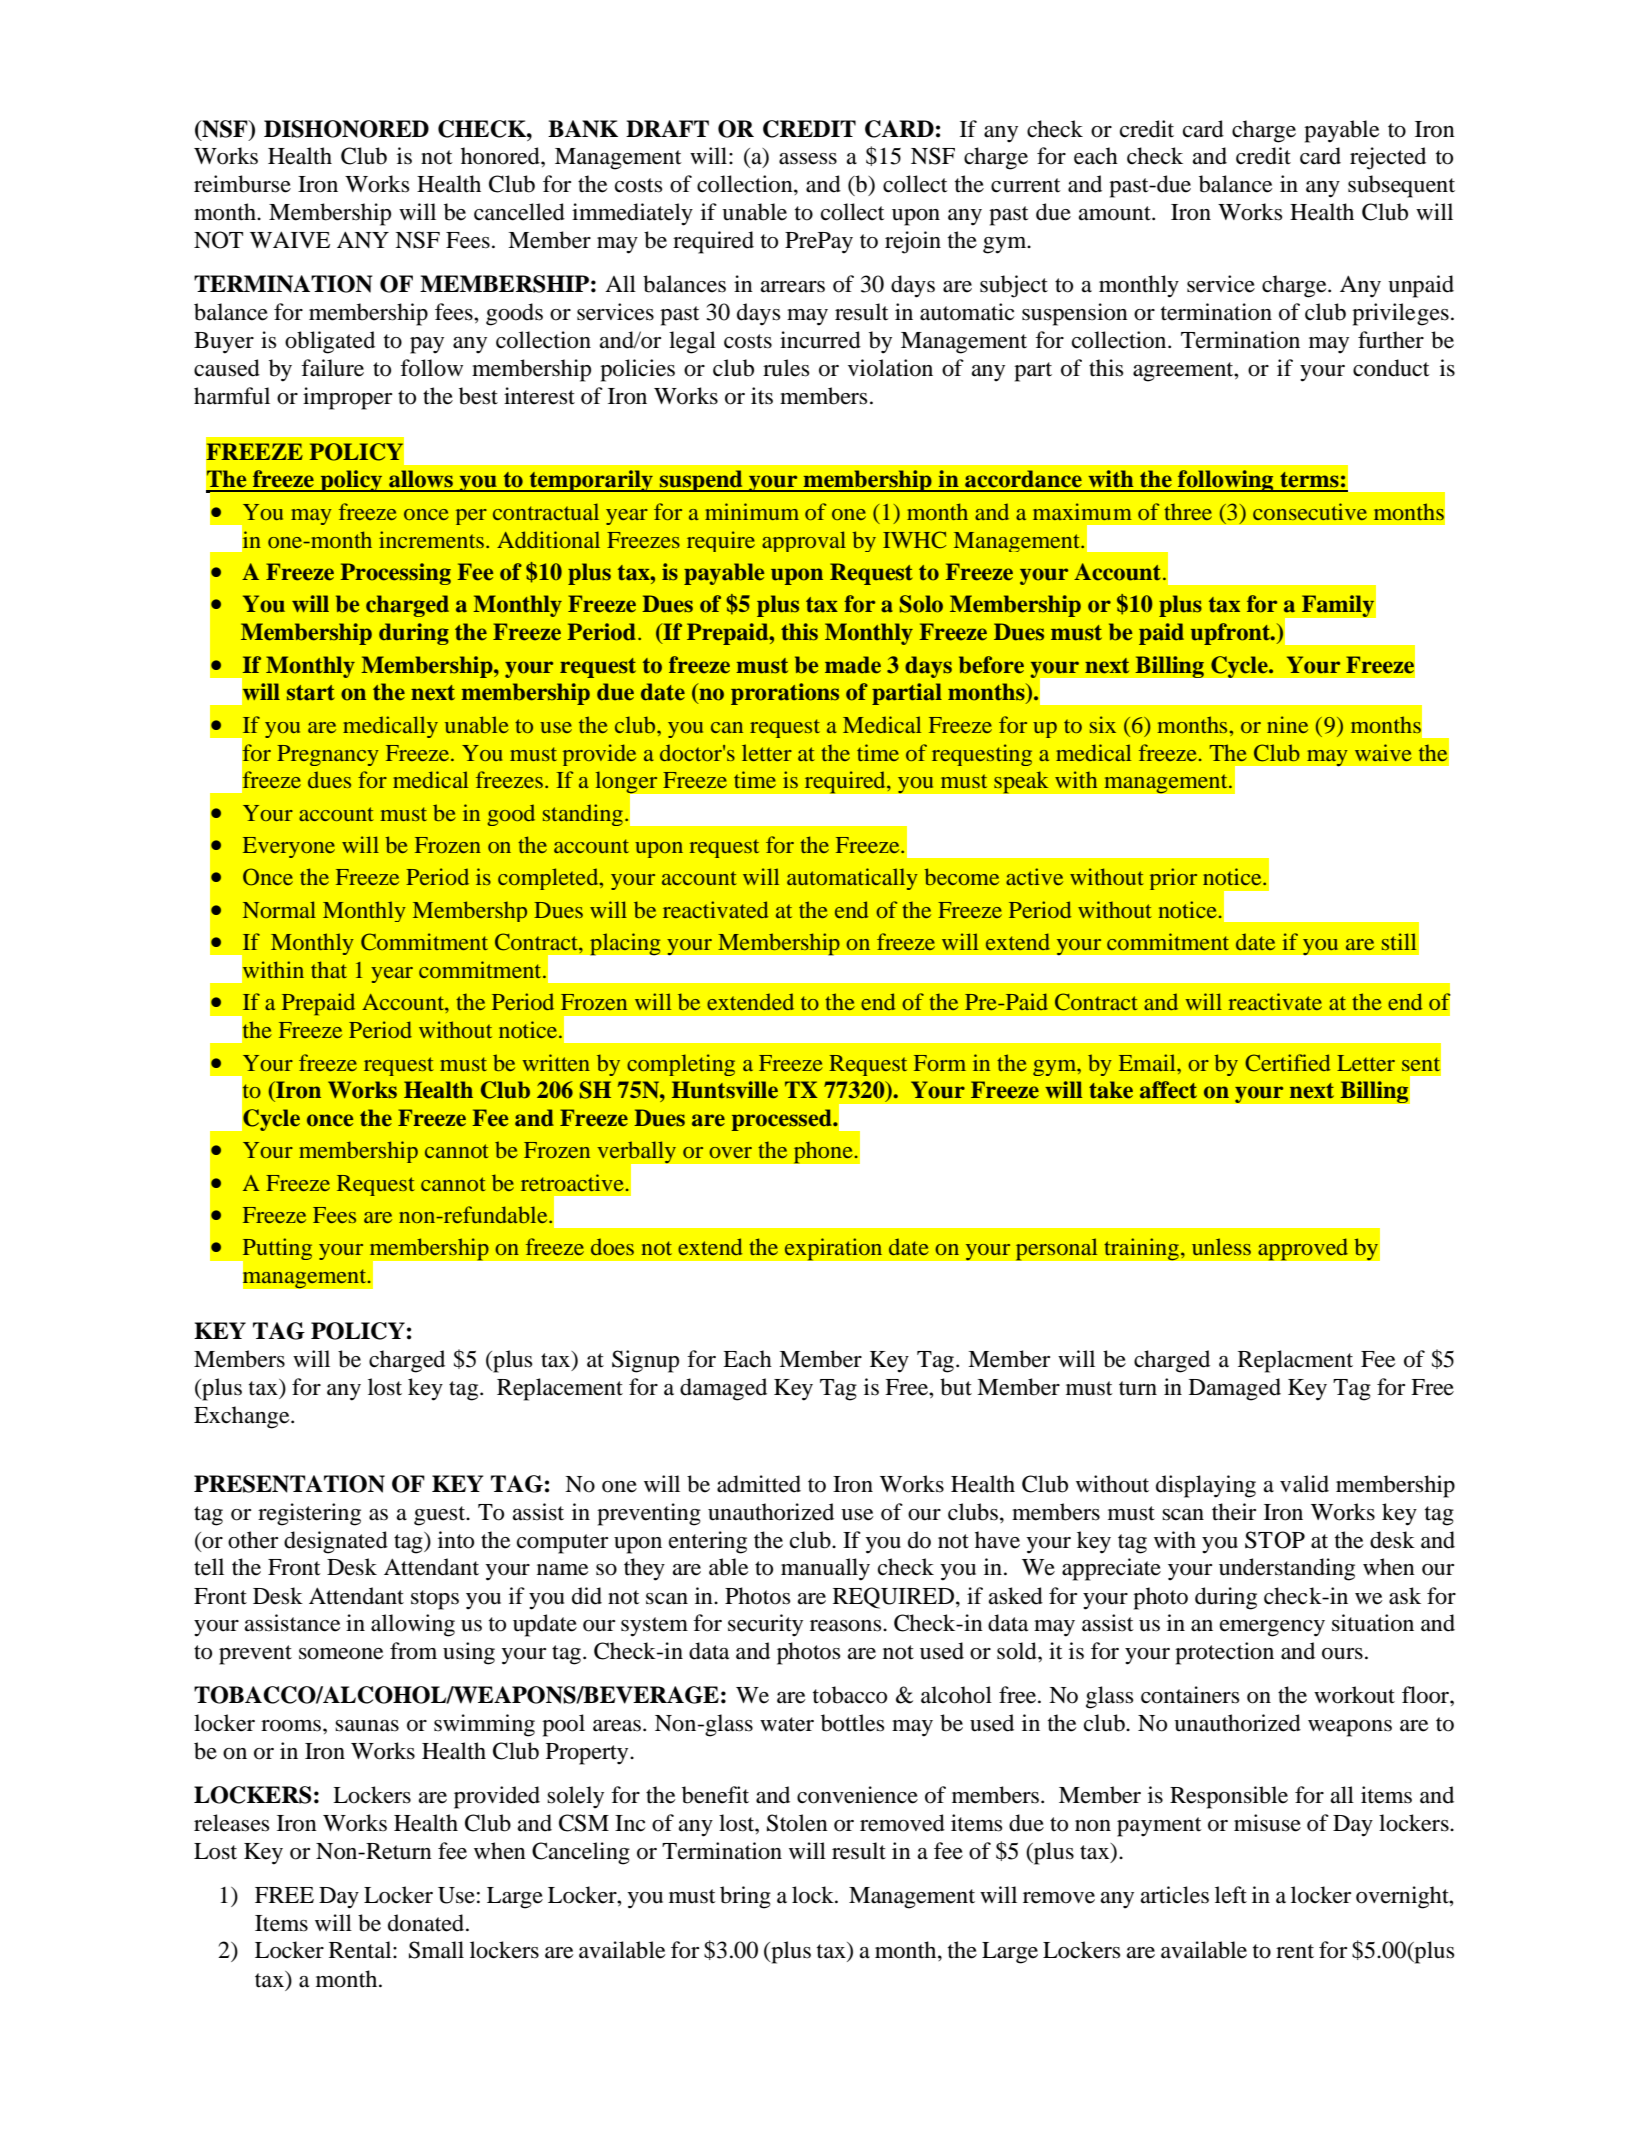  Describe the element at coordinates (427, 1923) in the page. I see `donated` at that location.
